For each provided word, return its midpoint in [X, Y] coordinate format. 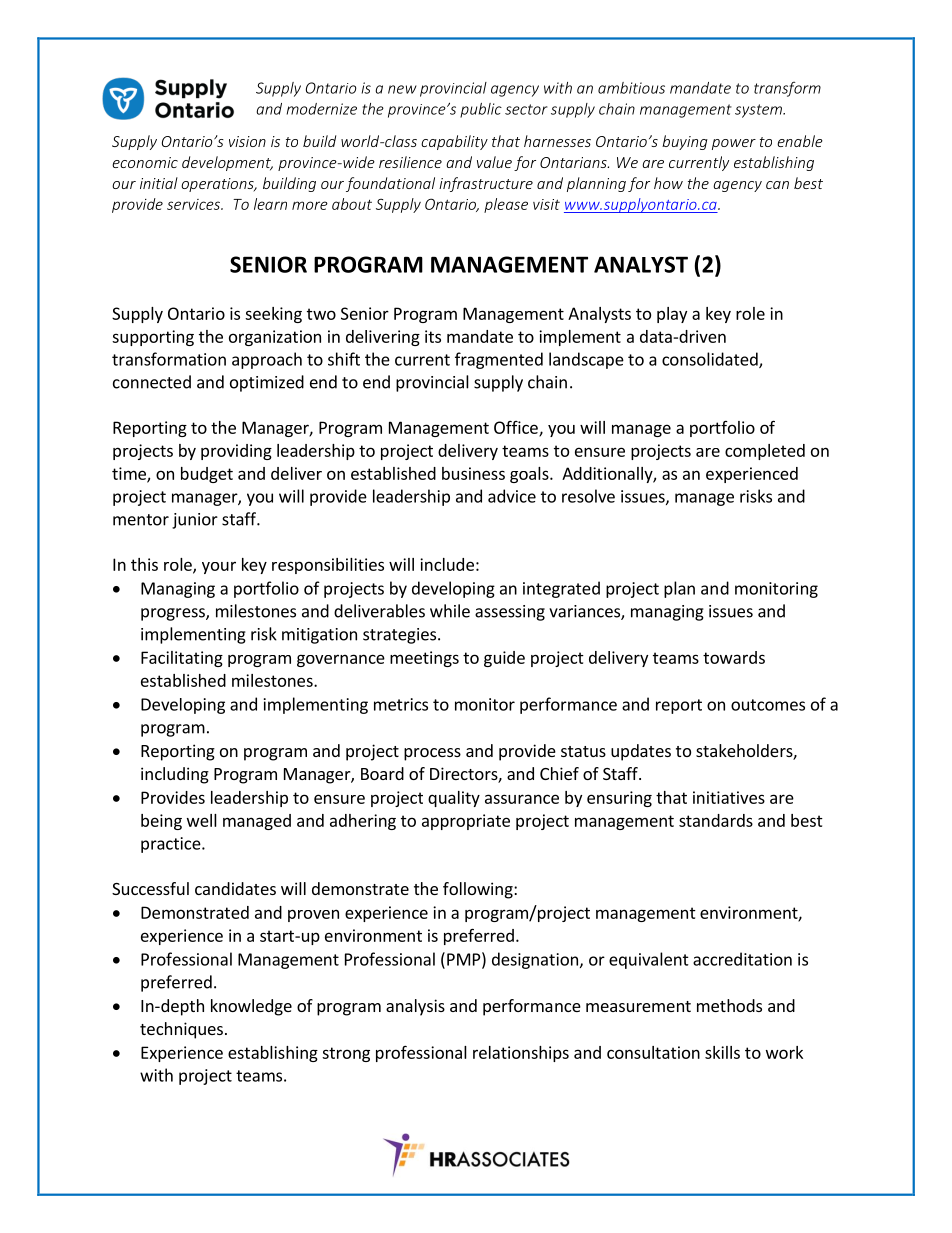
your [219, 568]
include [447, 564]
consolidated [711, 360]
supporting [153, 338]
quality [454, 799]
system [759, 111]
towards [734, 657]
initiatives [729, 797]
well [202, 820]
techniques [181, 1030]
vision [247, 141]
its [433, 336]
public [481, 110]
